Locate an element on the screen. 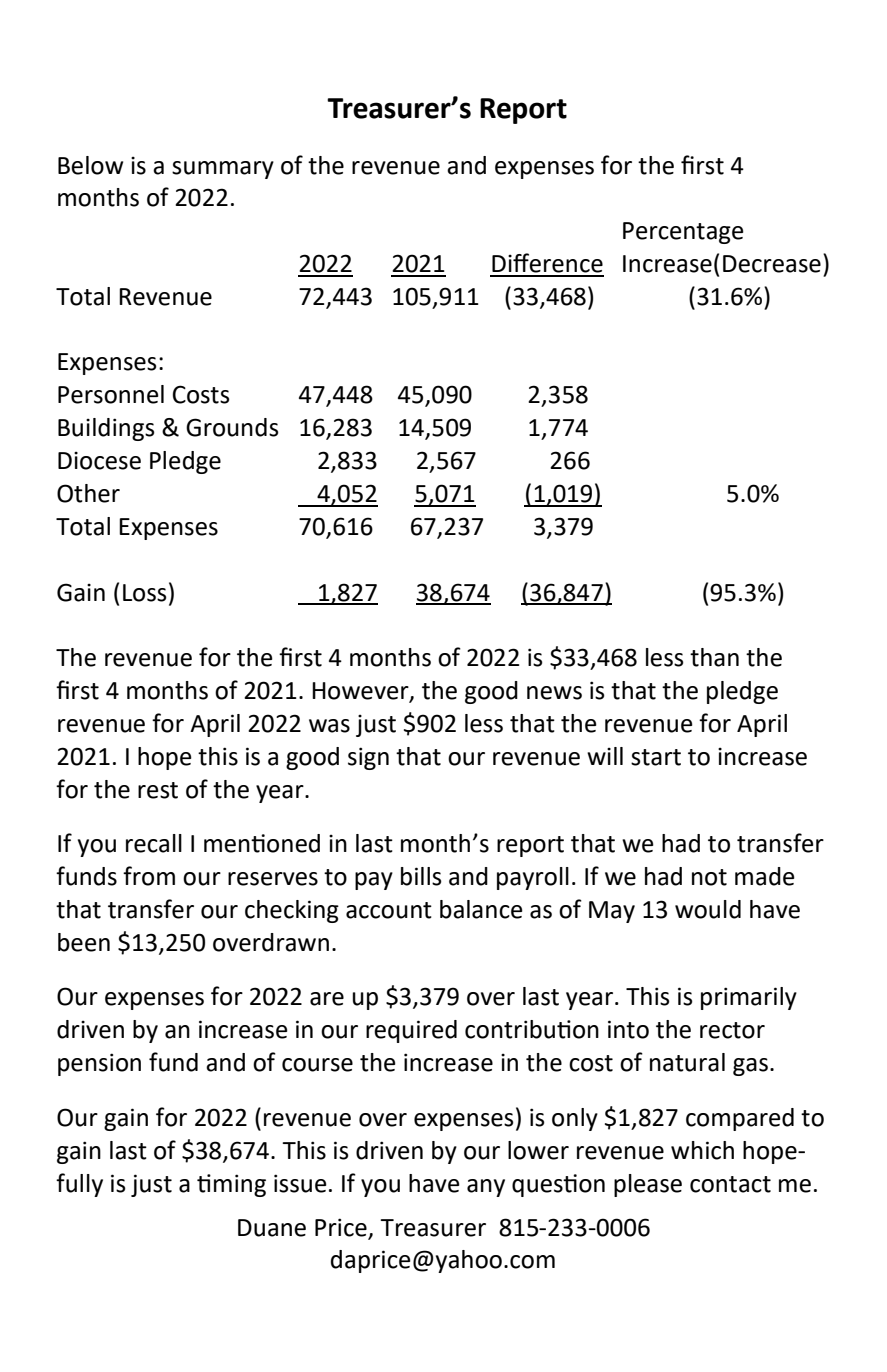 Image resolution: width=887 pixels, height=1372 pixels. Loss is located at coordinates (145, 593).
